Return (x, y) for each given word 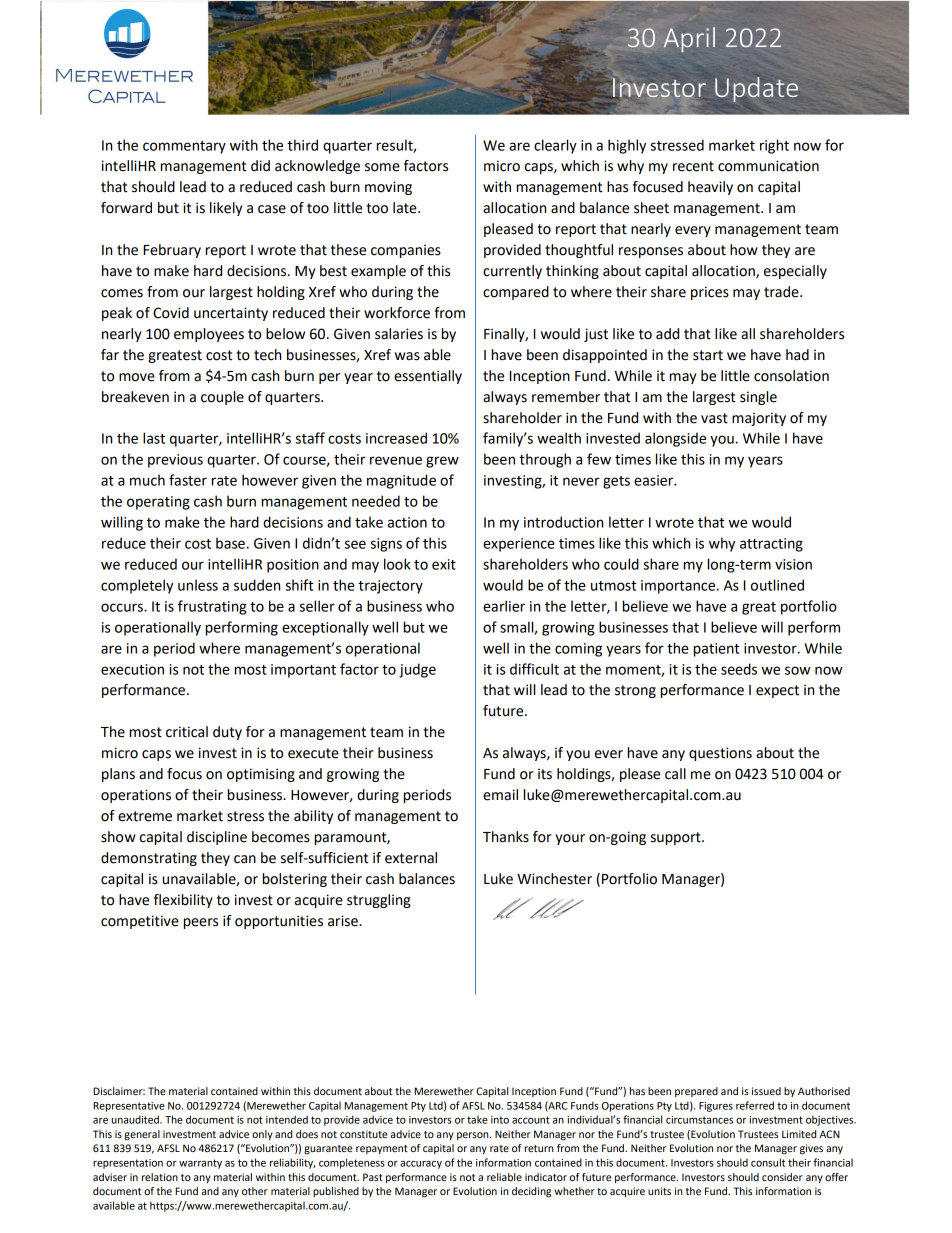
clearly (555, 146)
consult (768, 1162)
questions (720, 754)
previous (175, 461)
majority (759, 419)
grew (442, 462)
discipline (217, 838)
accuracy (421, 1165)
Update (756, 89)
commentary (184, 147)
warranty (200, 1164)
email (500, 795)
